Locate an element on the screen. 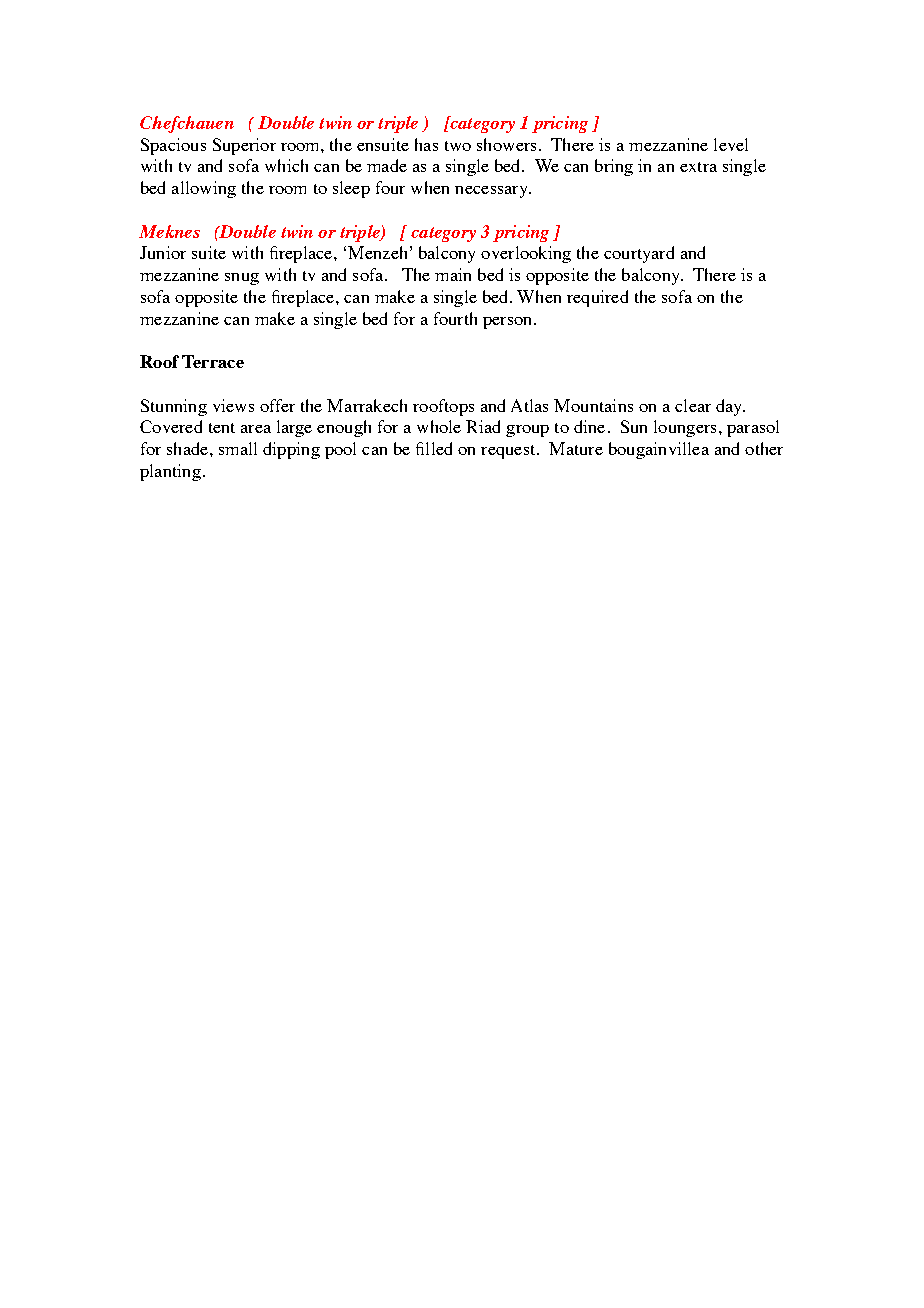 The height and width of the screenshot is (1308, 924). extra is located at coordinates (698, 167).
